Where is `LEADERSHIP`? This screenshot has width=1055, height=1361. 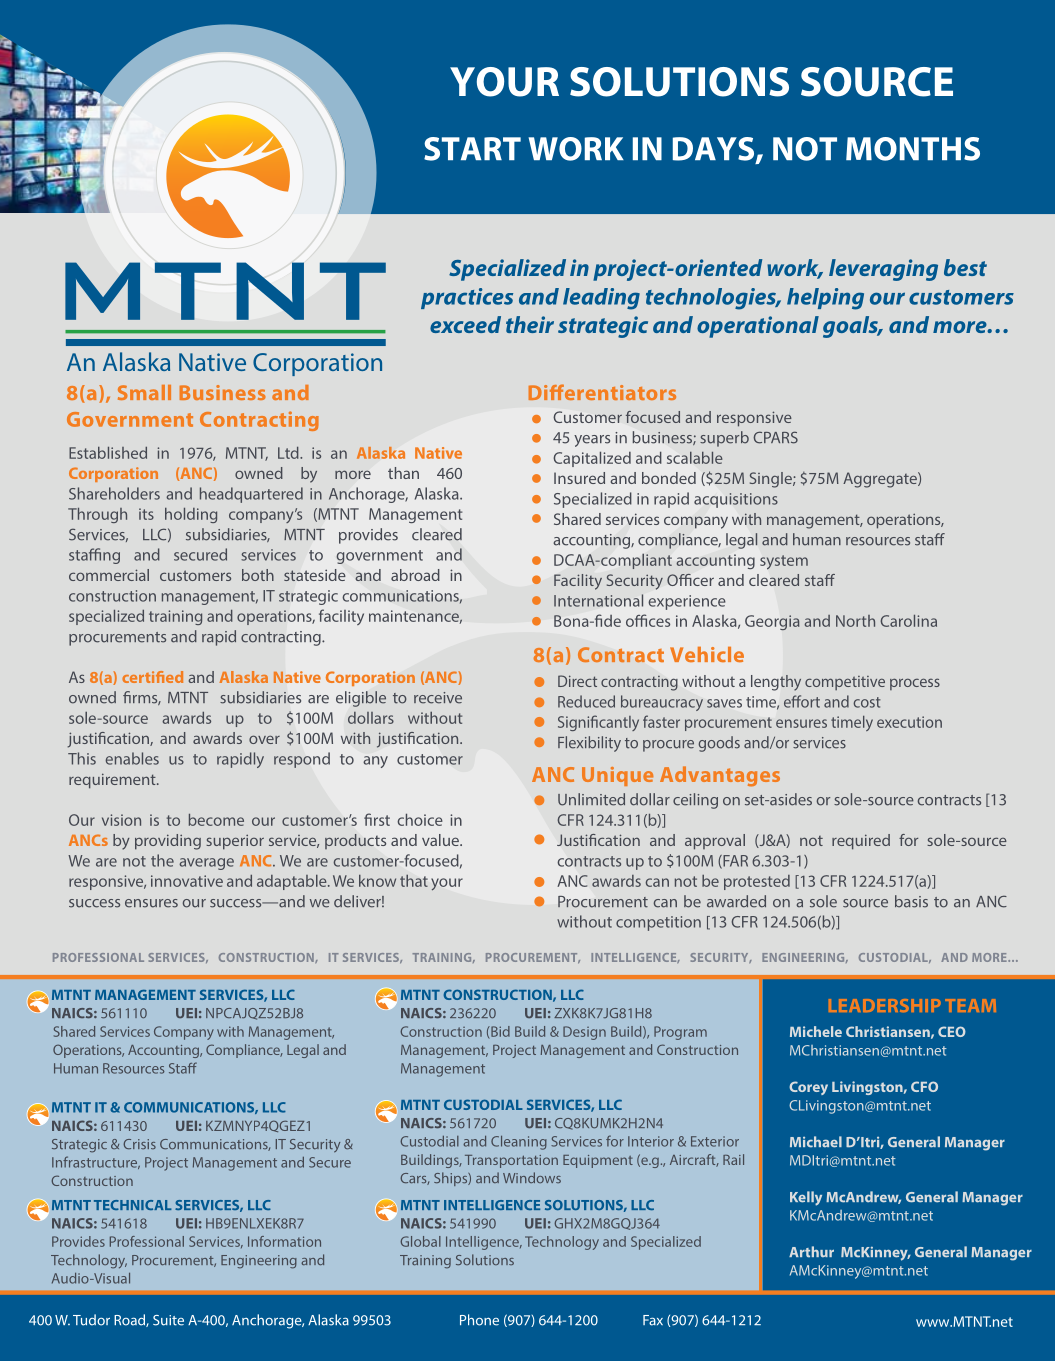 LEADERSHIP is located at coordinates (885, 1005).
